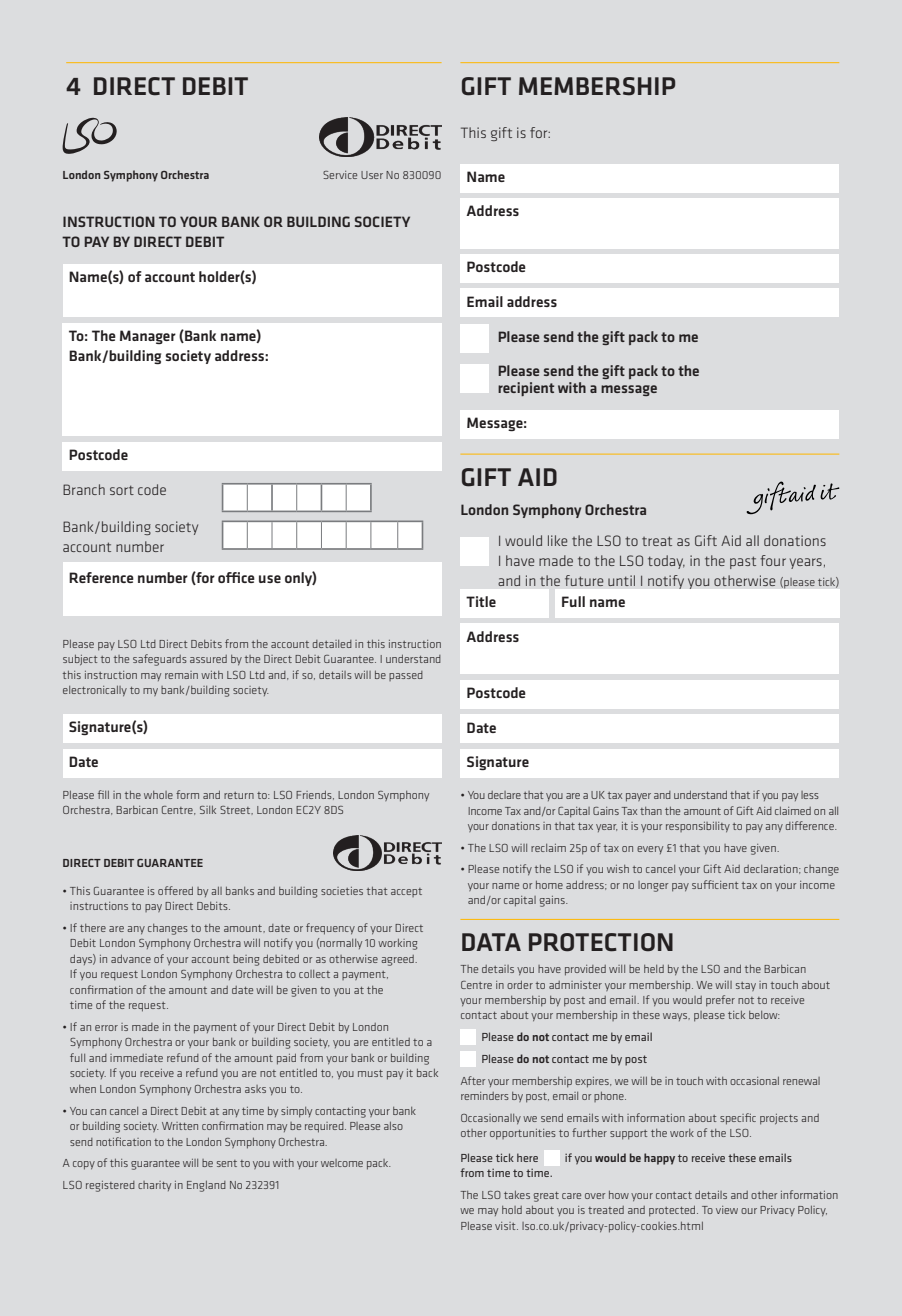 Image resolution: width=902 pixels, height=1316 pixels. Describe the element at coordinates (131, 959) in the page. I see `advance` at that location.
